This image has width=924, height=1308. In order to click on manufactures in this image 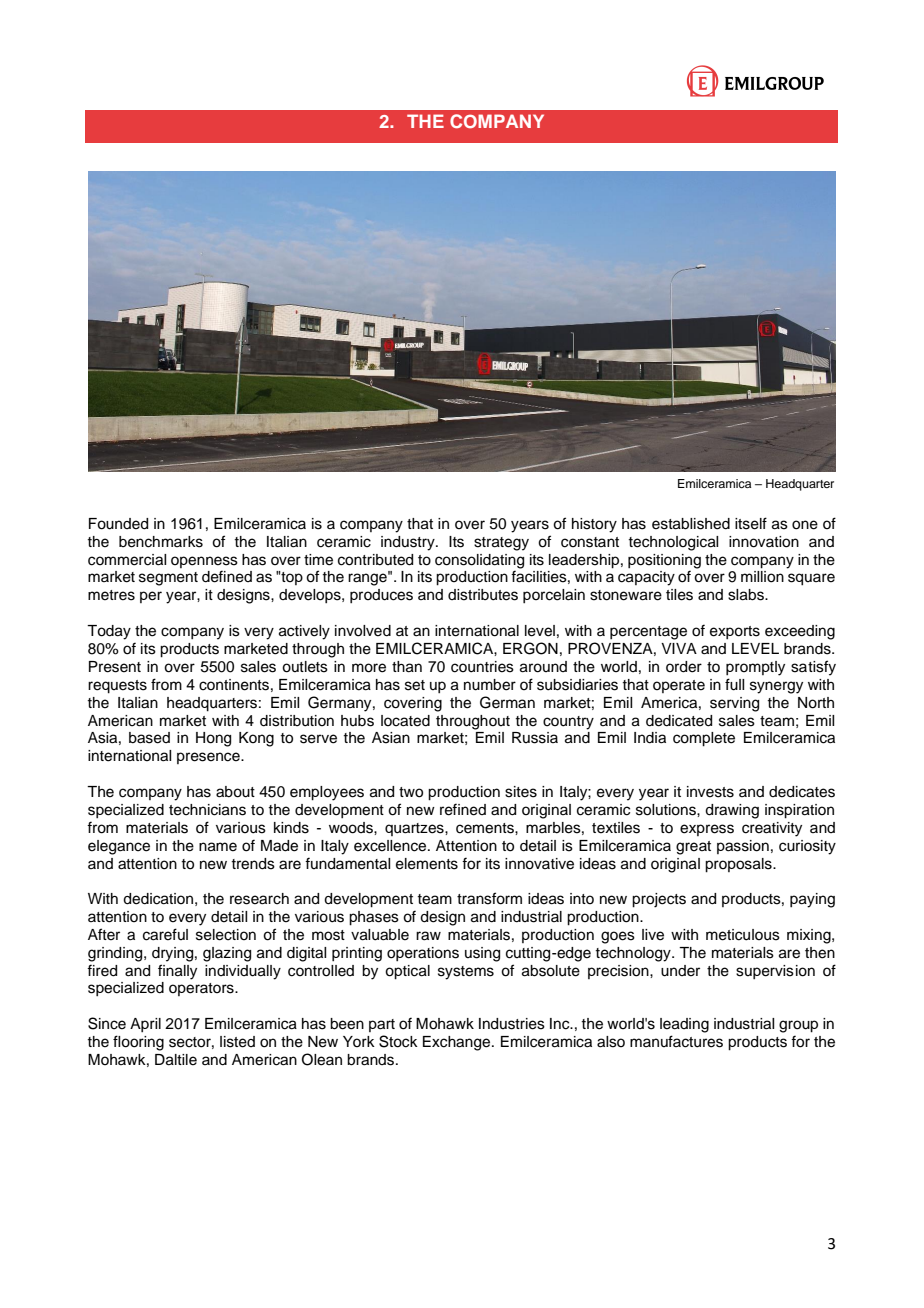, I will do `click(676, 1041)`.
